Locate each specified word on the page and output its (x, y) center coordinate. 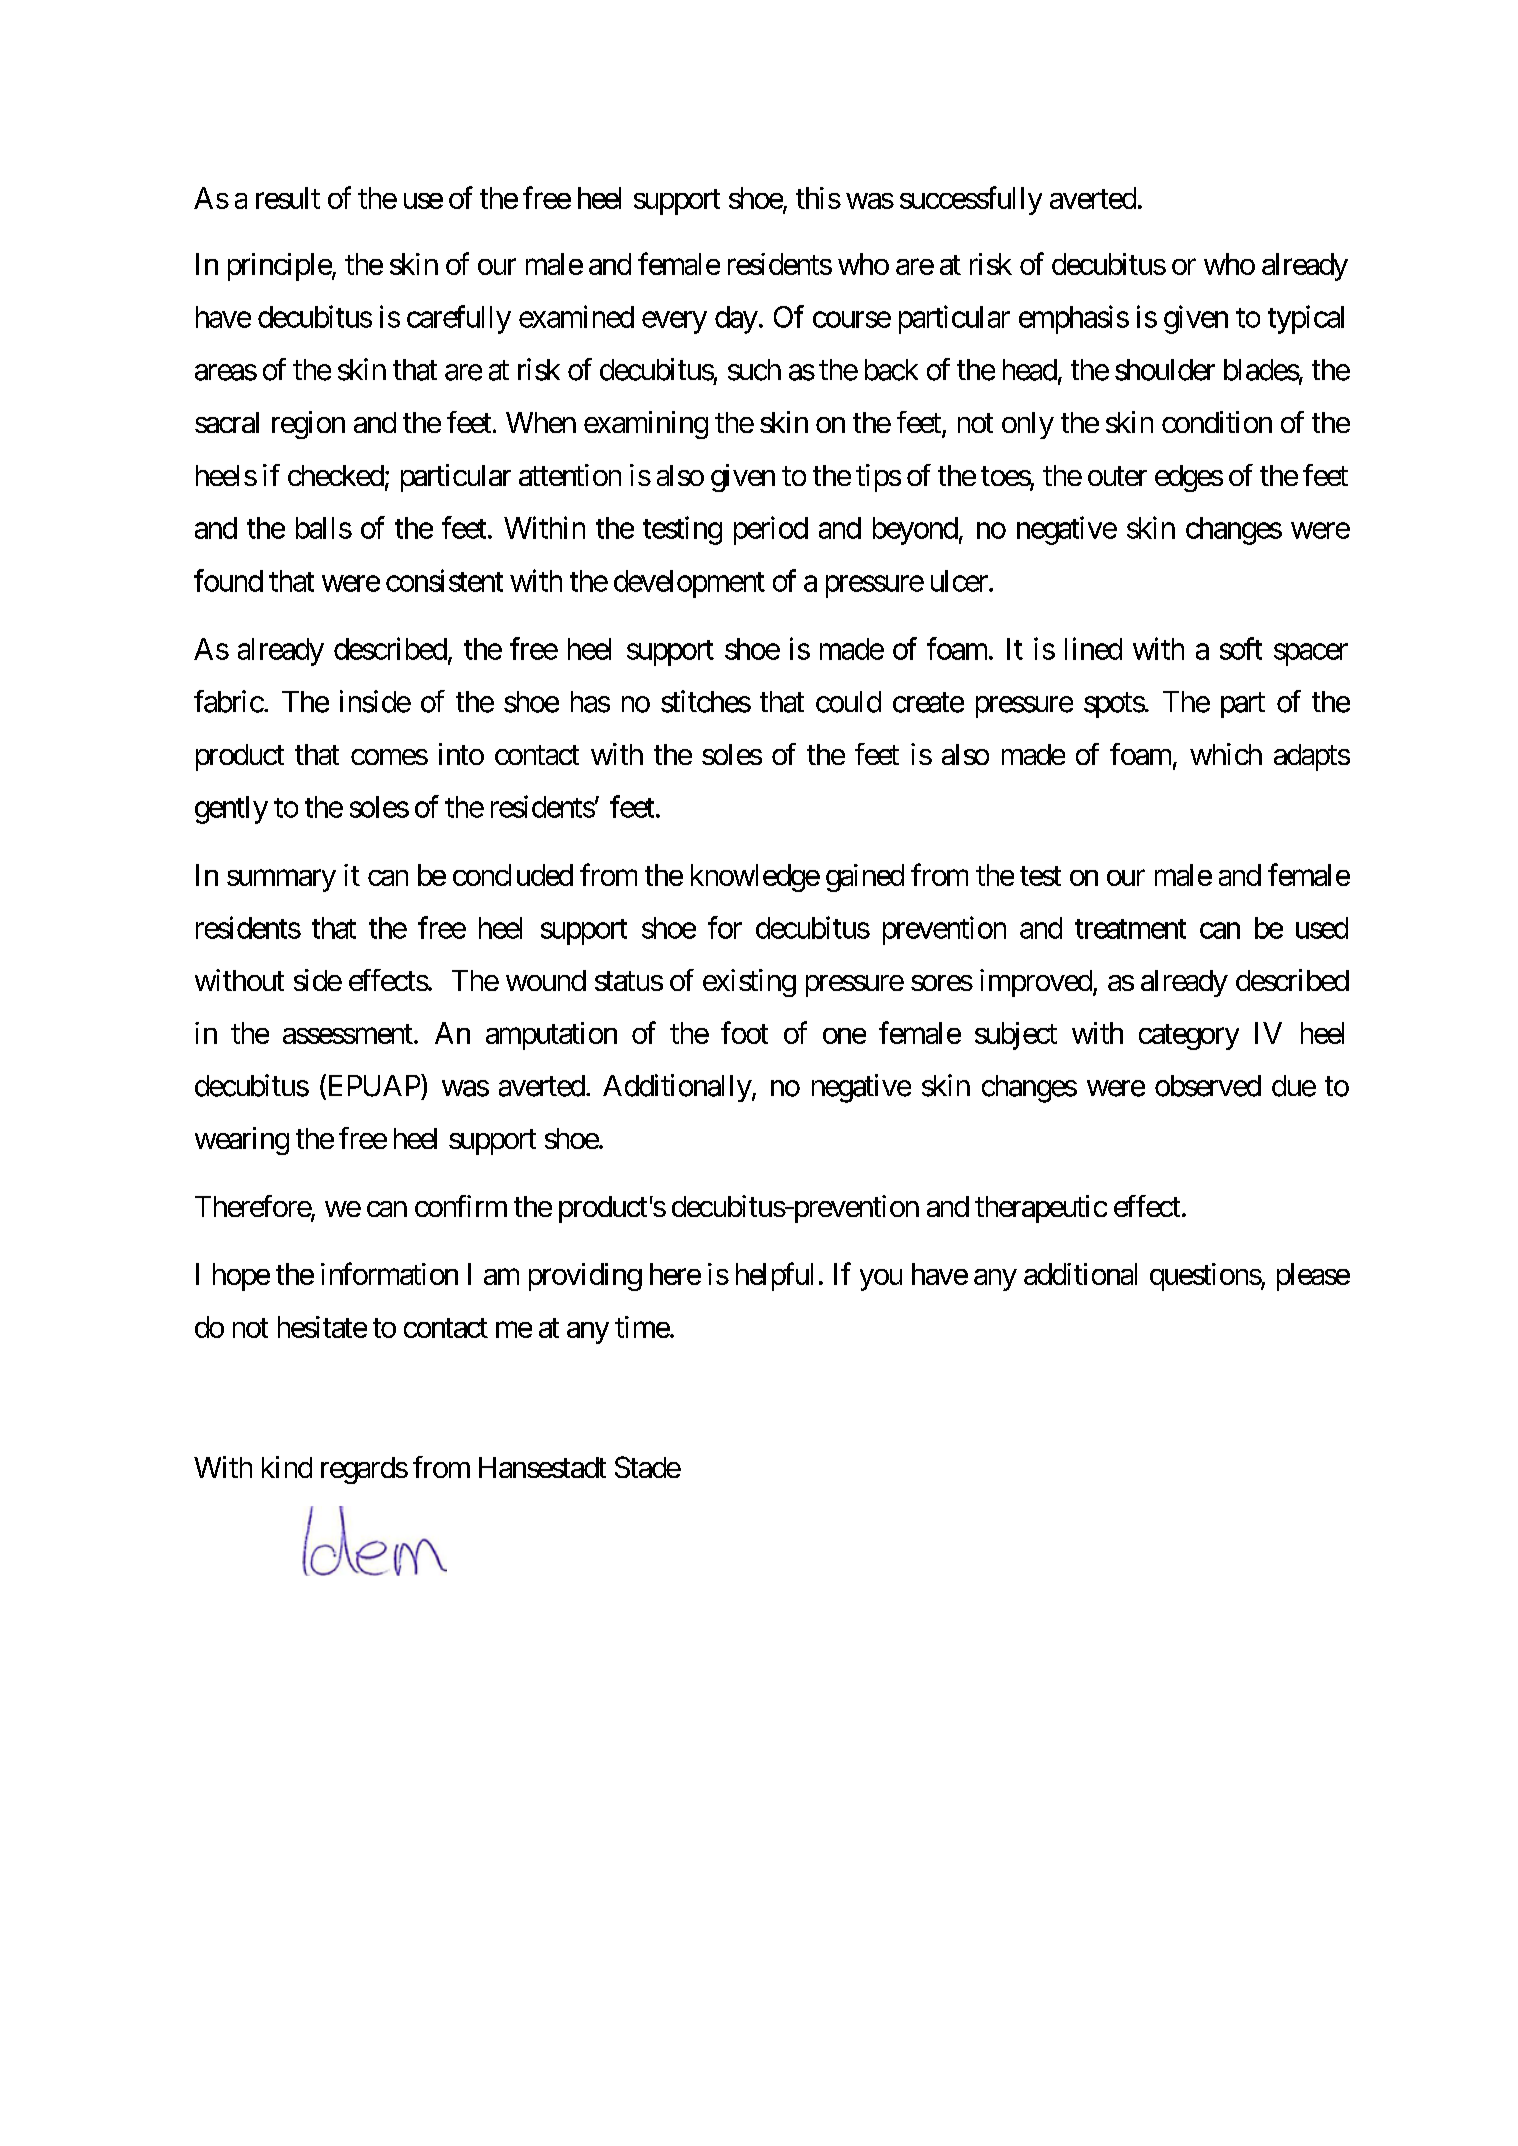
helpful (774, 1276)
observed (1208, 1086)
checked (336, 475)
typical (1306, 319)
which (1226, 754)
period (771, 530)
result (288, 198)
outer (1117, 476)
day (736, 320)
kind (287, 1467)
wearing (242, 1141)
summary (281, 881)
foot (744, 1032)
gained (865, 878)
